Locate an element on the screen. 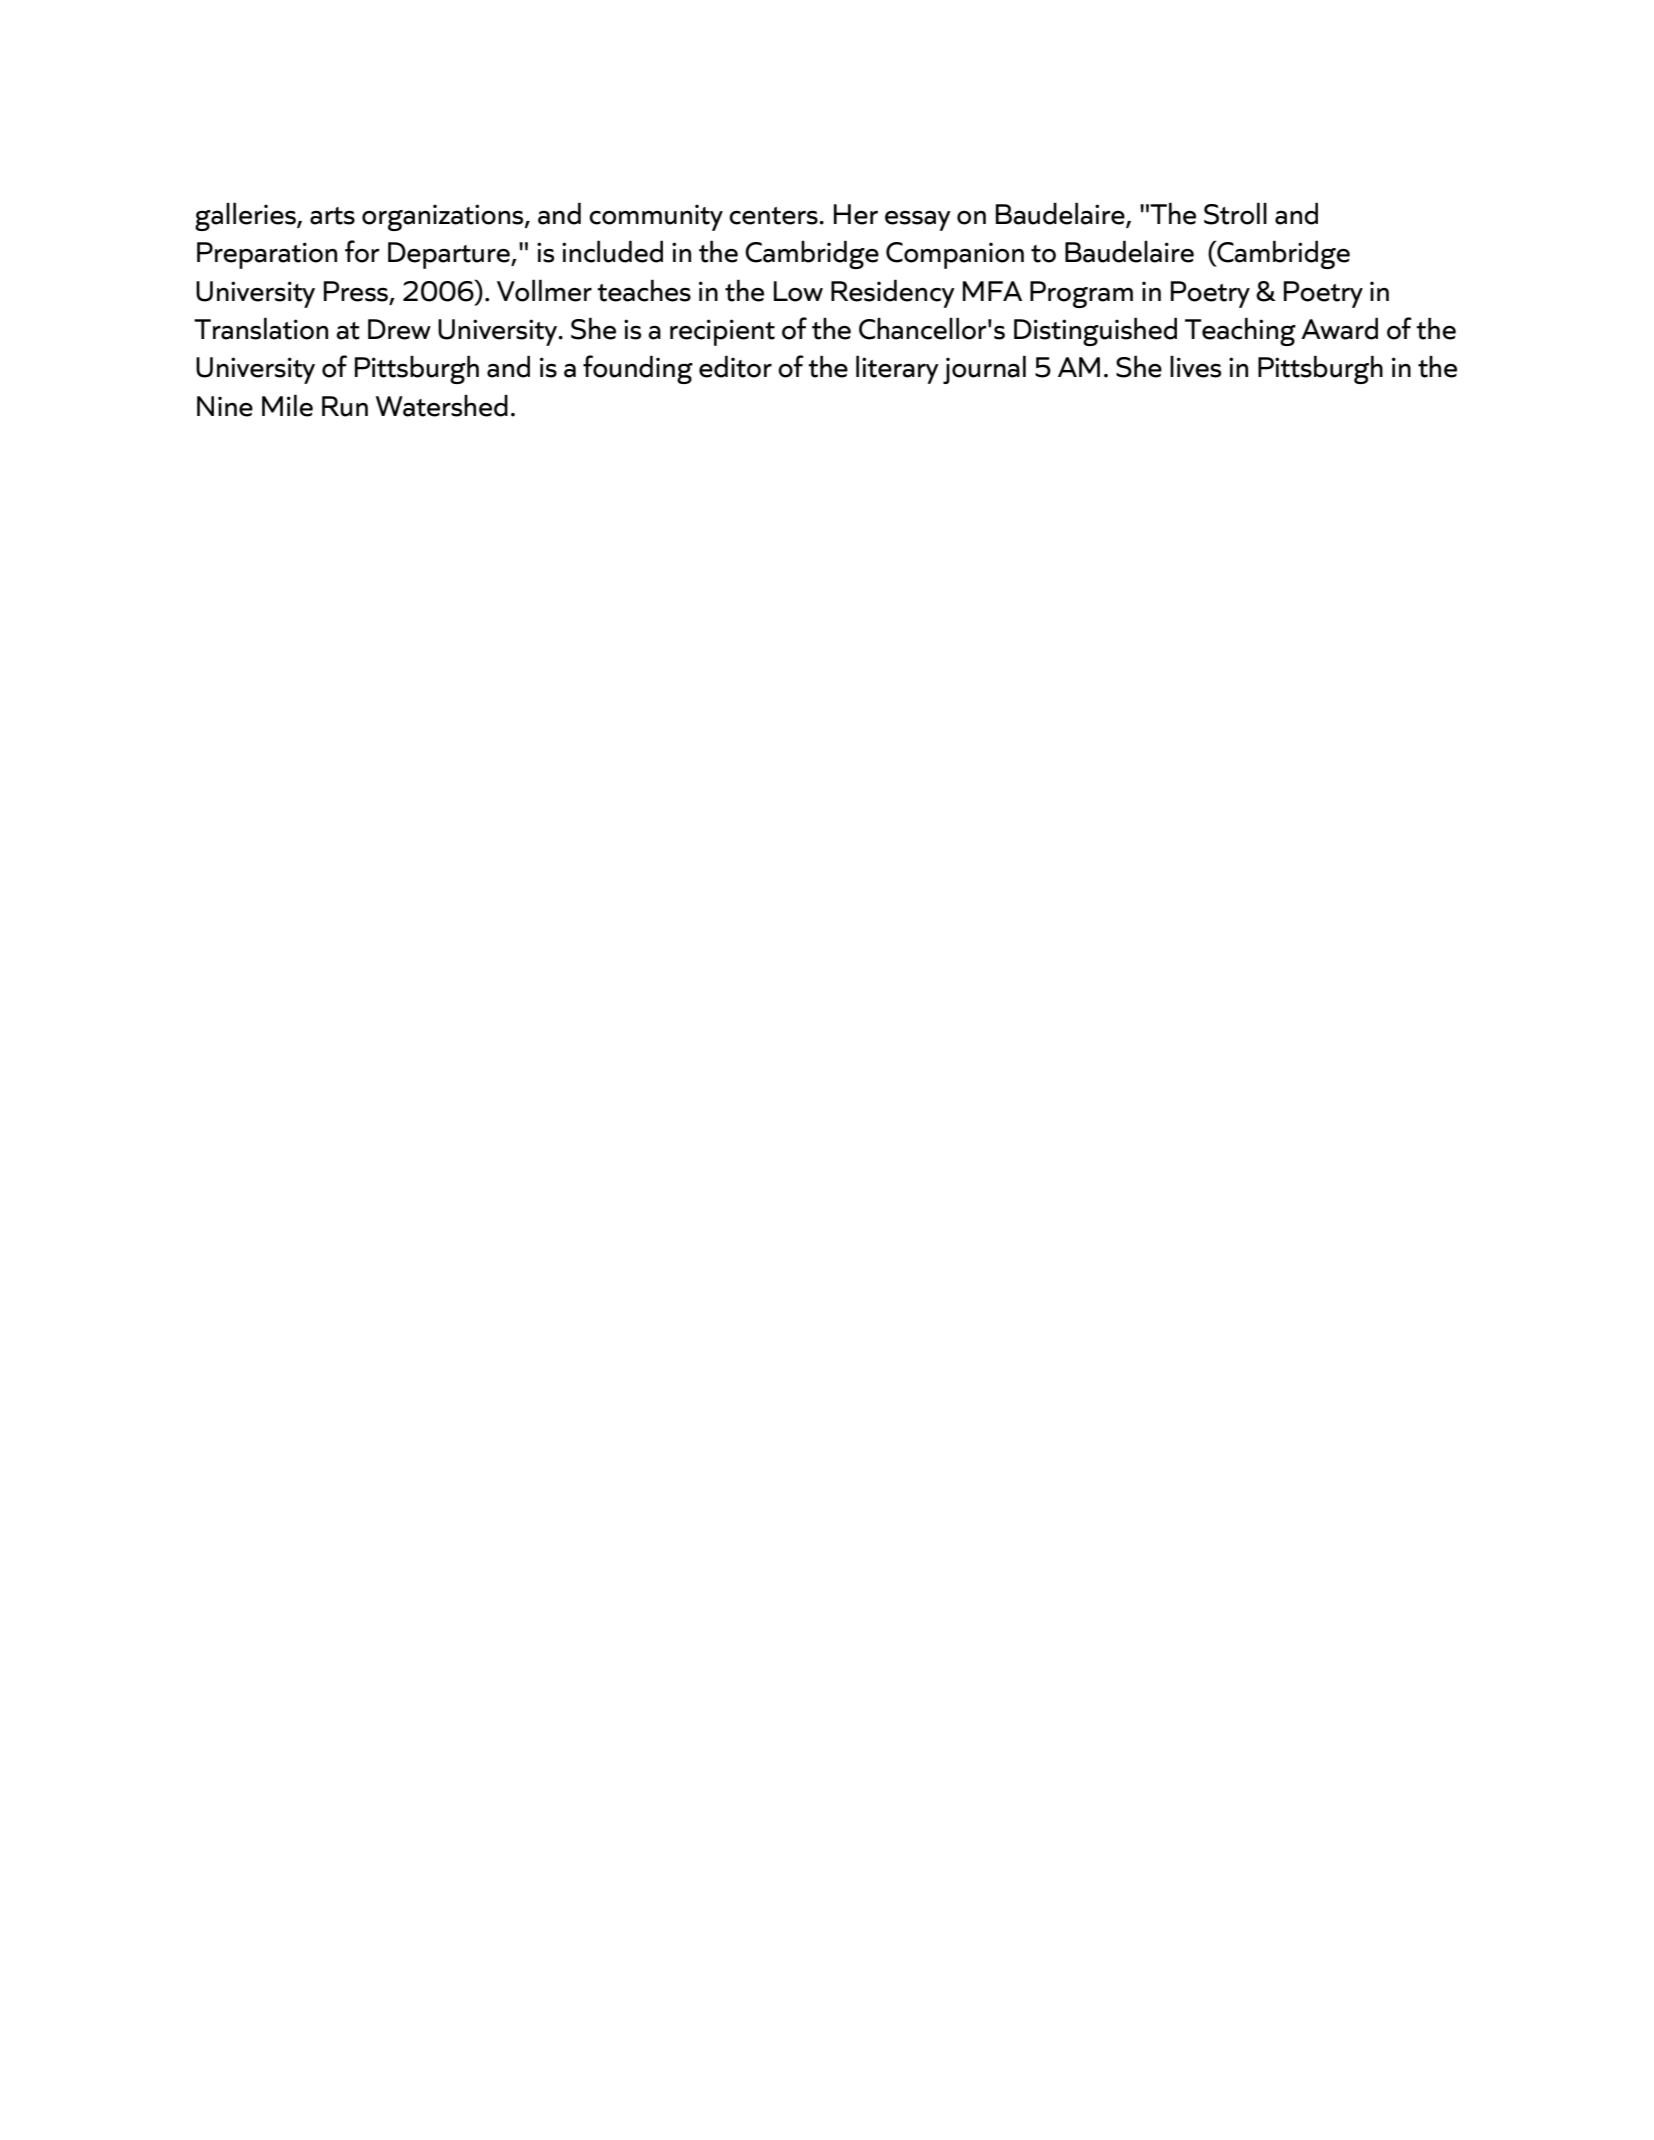 Image resolution: width=1654 pixels, height=2140 pixels. Teaching is located at coordinates (1240, 331).
